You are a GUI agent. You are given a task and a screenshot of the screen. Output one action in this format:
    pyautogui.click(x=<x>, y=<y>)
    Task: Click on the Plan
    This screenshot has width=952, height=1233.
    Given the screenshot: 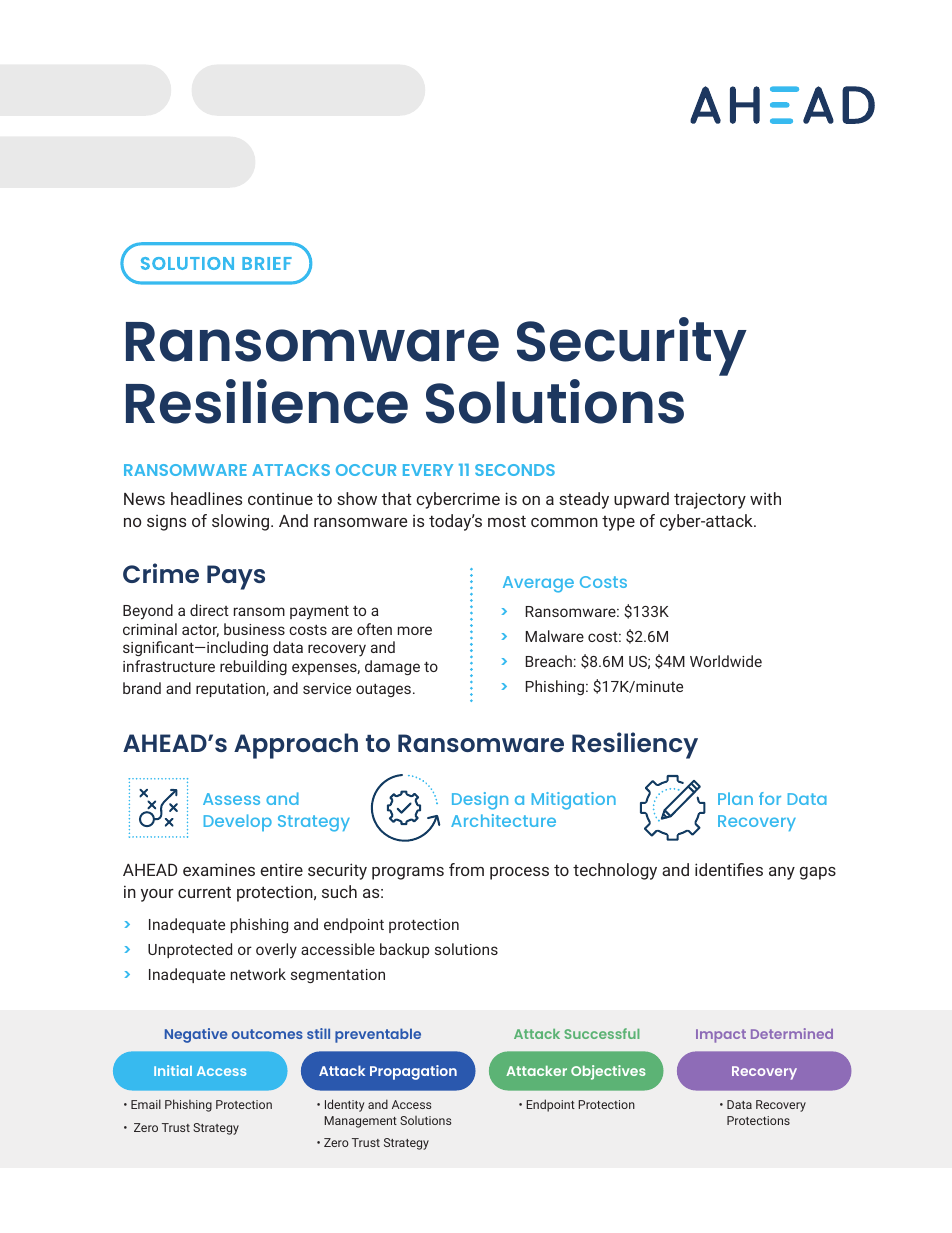 What is the action you would take?
    pyautogui.click(x=735, y=798)
